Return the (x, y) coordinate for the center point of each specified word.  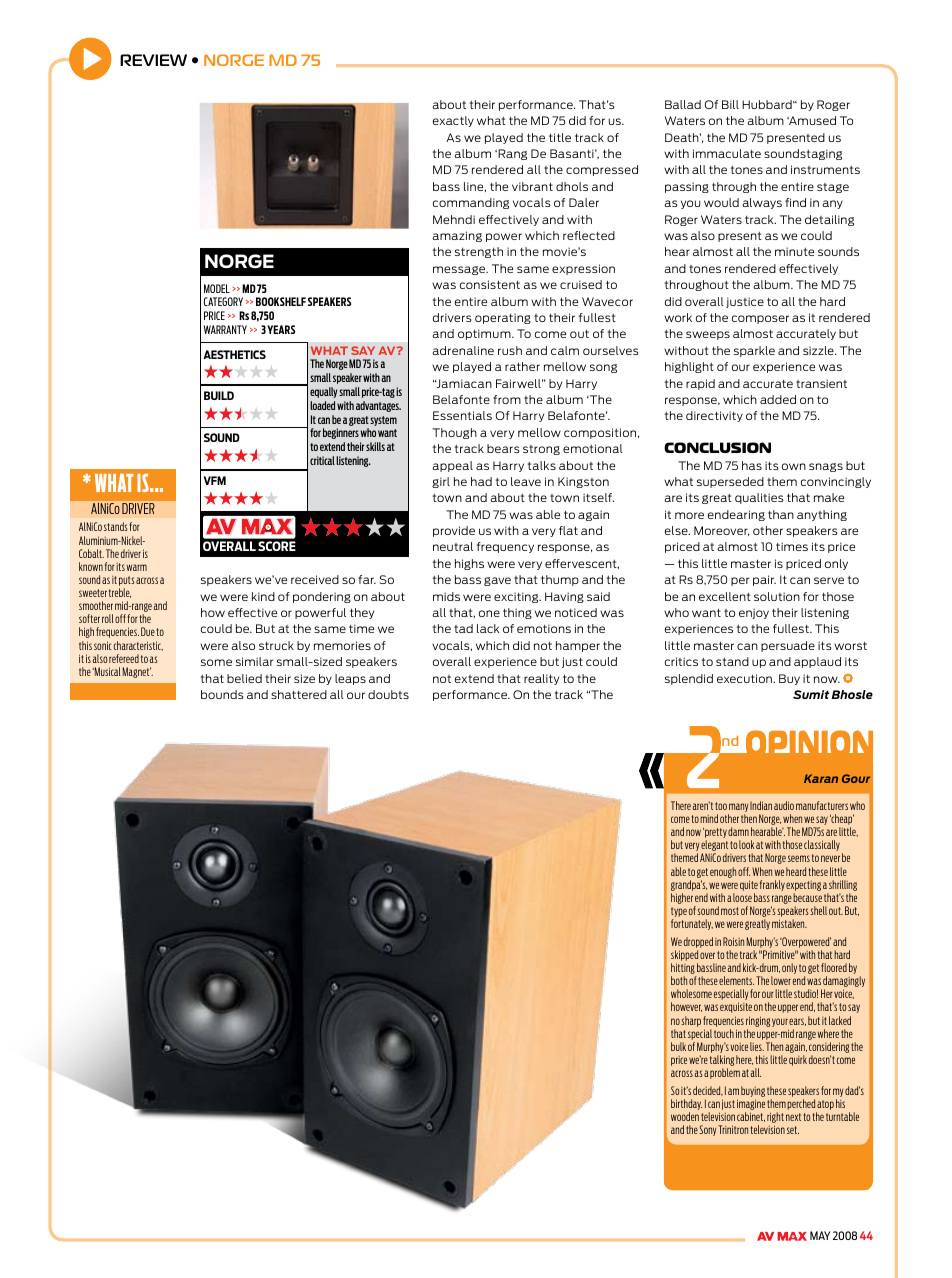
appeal (452, 466)
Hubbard (768, 104)
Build (219, 395)
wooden (685, 1116)
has (752, 465)
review (153, 60)
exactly (453, 121)
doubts (388, 694)
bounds (222, 694)
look (746, 844)
